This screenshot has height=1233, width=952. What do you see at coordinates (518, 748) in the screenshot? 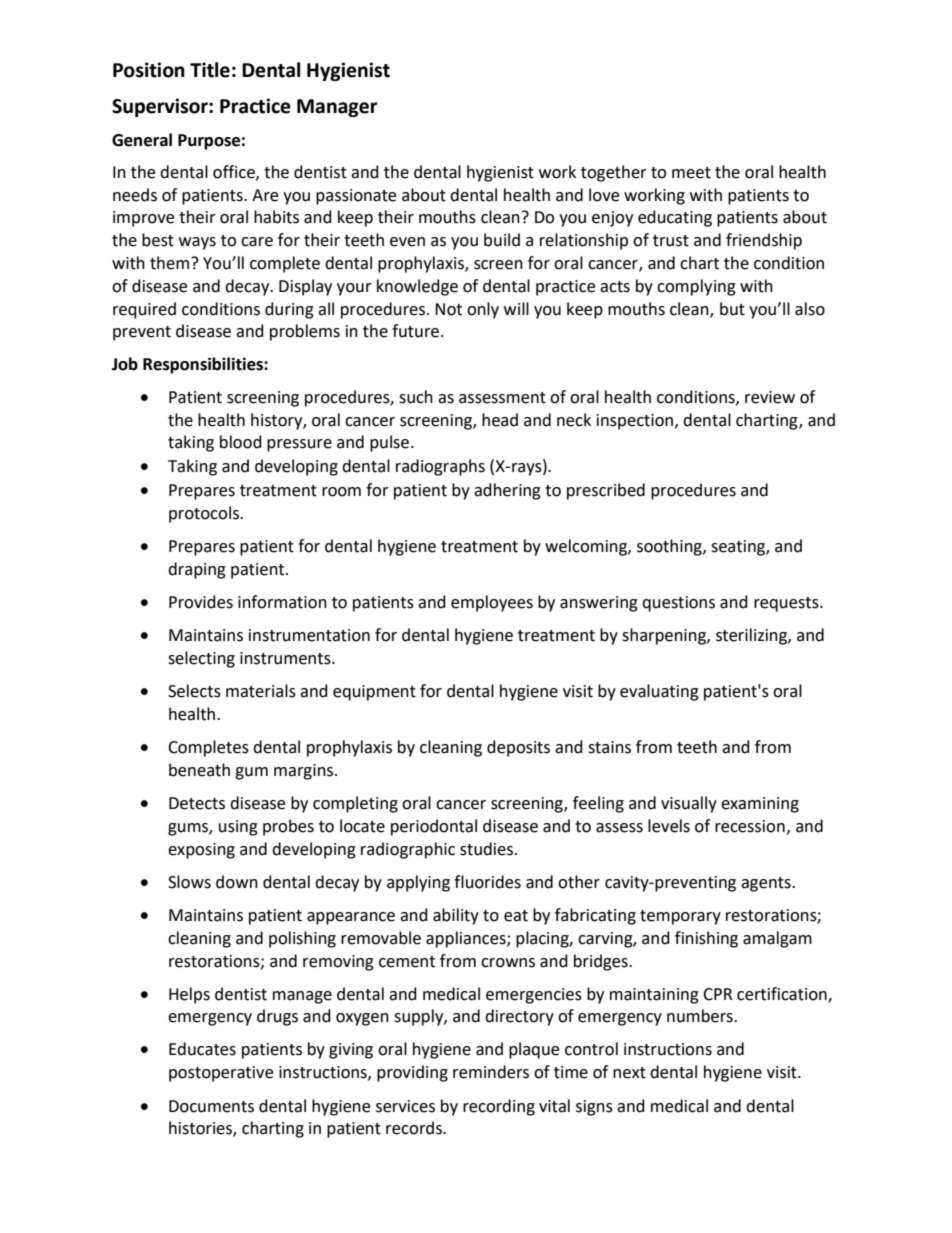
I see `deposits` at bounding box center [518, 748].
